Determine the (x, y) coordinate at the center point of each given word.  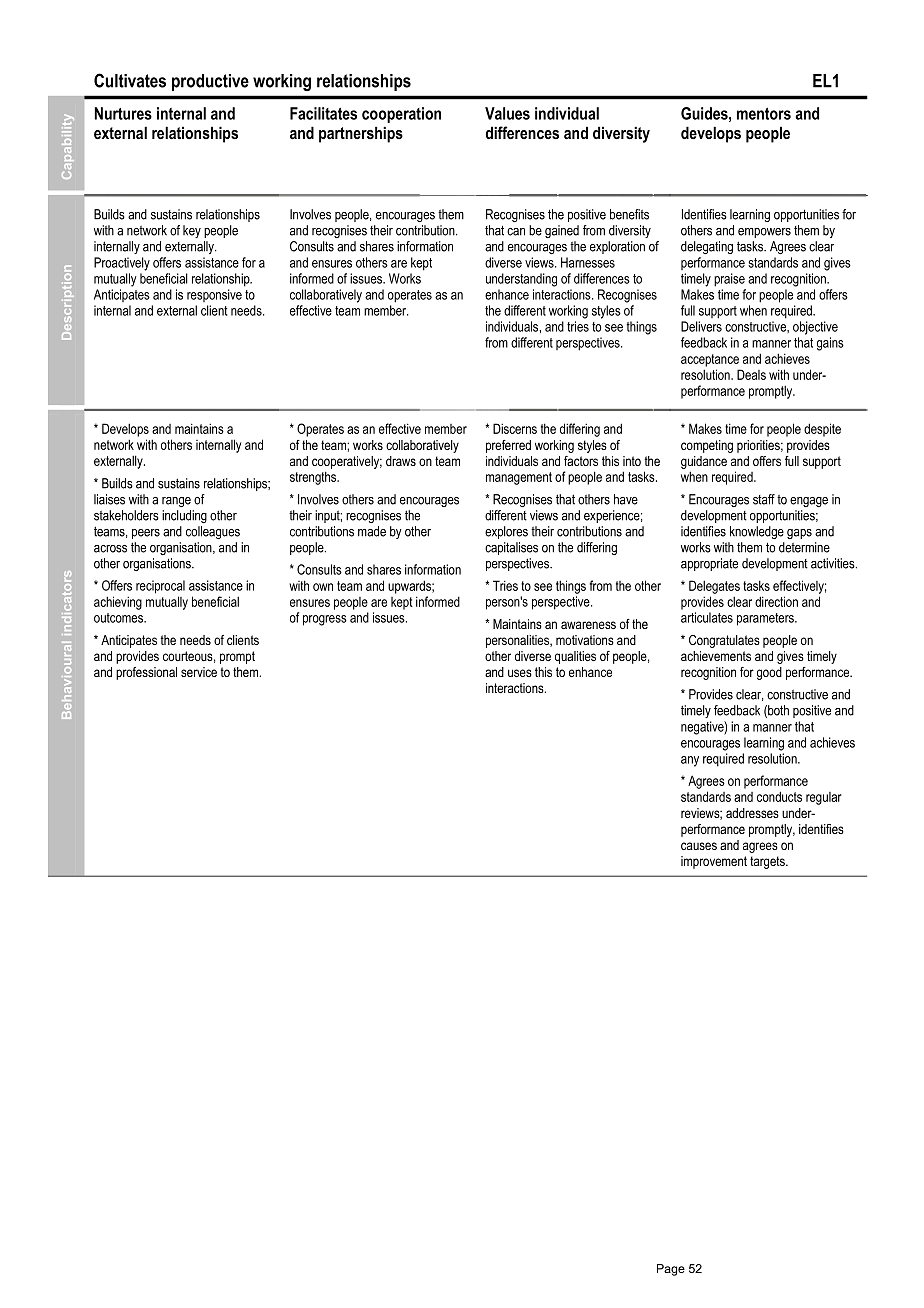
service (199, 672)
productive (210, 82)
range (176, 502)
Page (671, 1270)
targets (768, 862)
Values (507, 113)
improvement (714, 862)
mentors (764, 114)
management (519, 478)
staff (764, 499)
